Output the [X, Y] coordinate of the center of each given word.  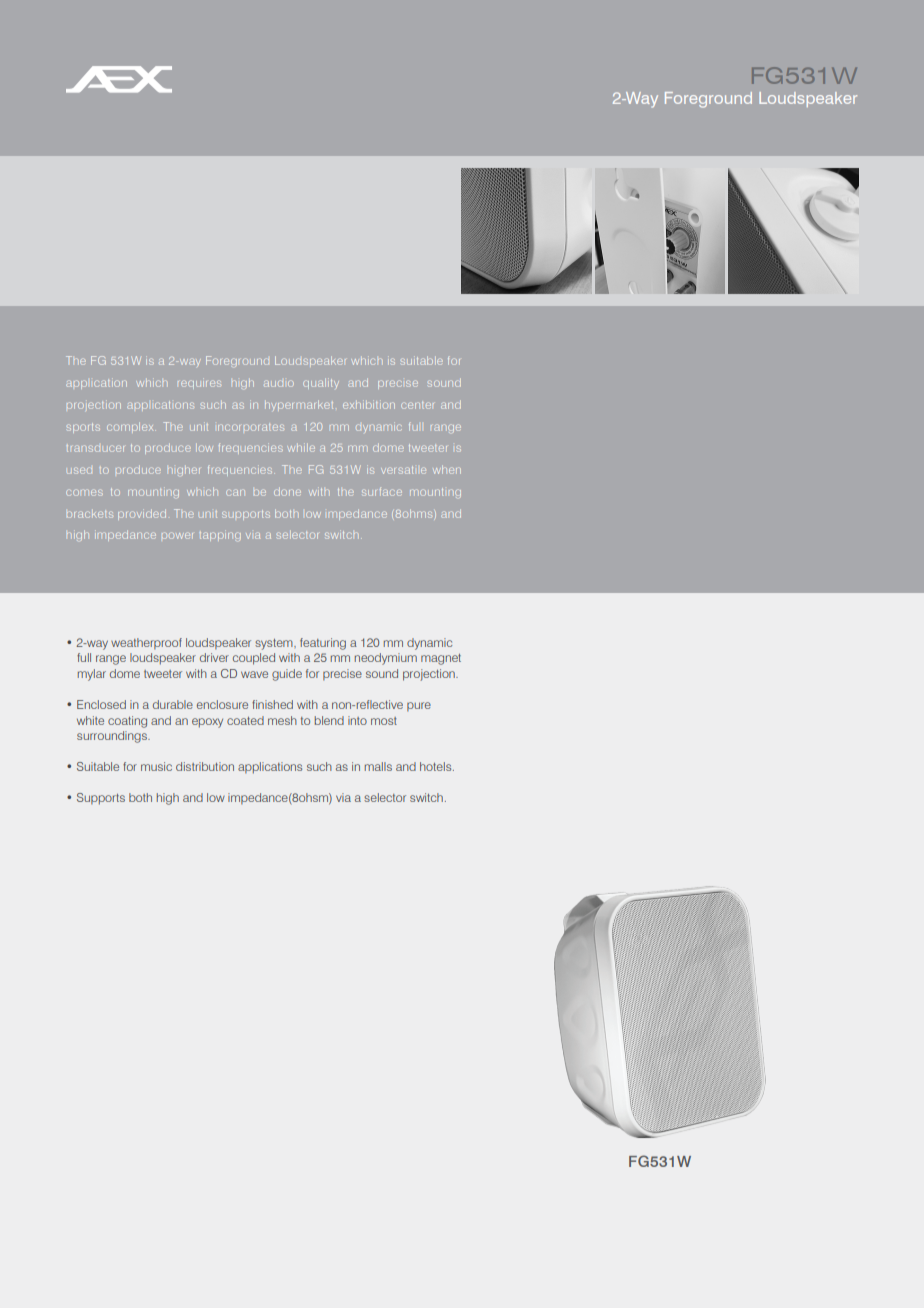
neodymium [386, 659]
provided [142, 514]
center [417, 405]
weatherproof [146, 643]
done [287, 492]
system [275, 644]
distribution [205, 766]
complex [131, 426]
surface [382, 491]
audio [279, 383]
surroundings [113, 737]
